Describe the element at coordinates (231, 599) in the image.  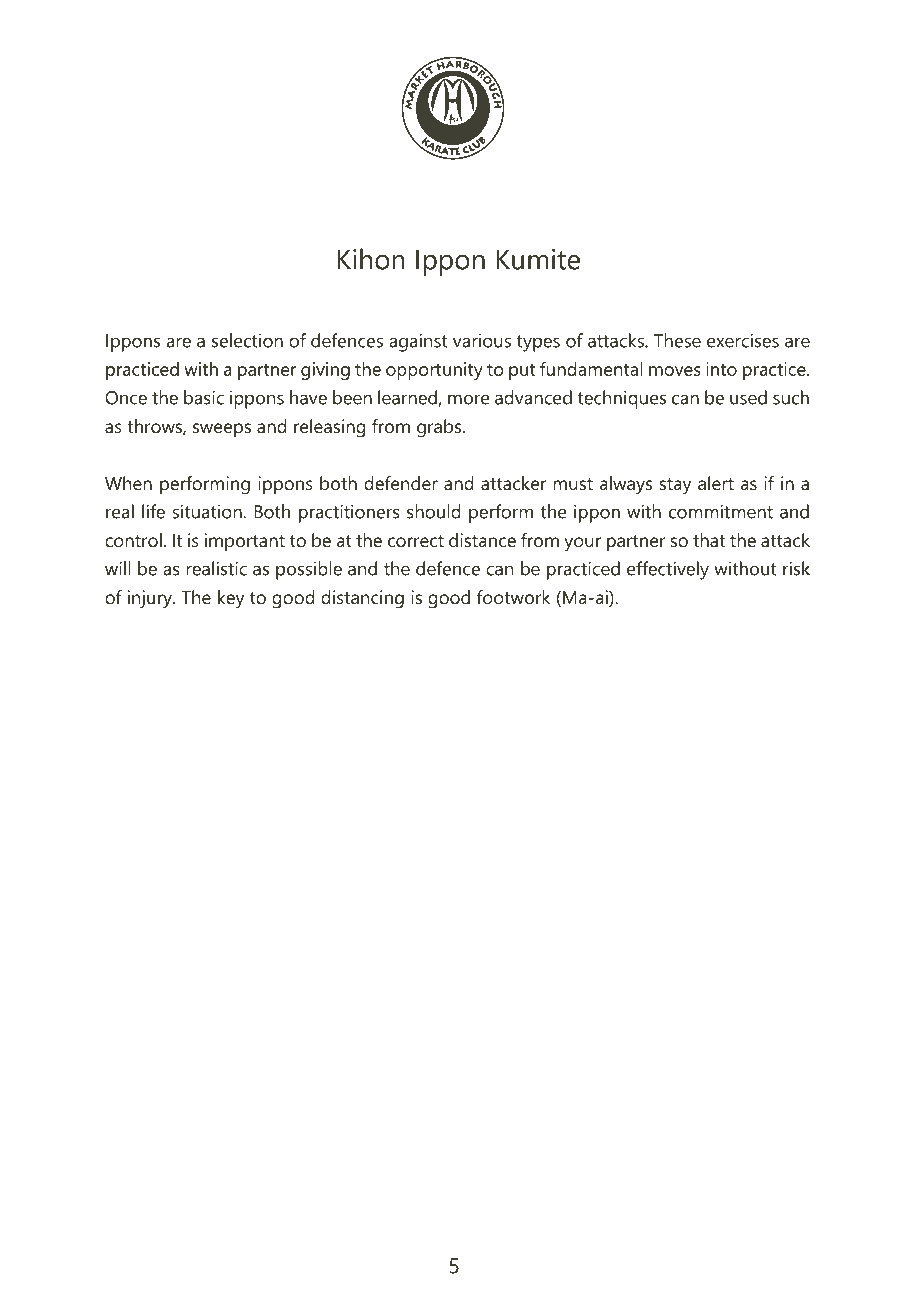
I see `key` at that location.
